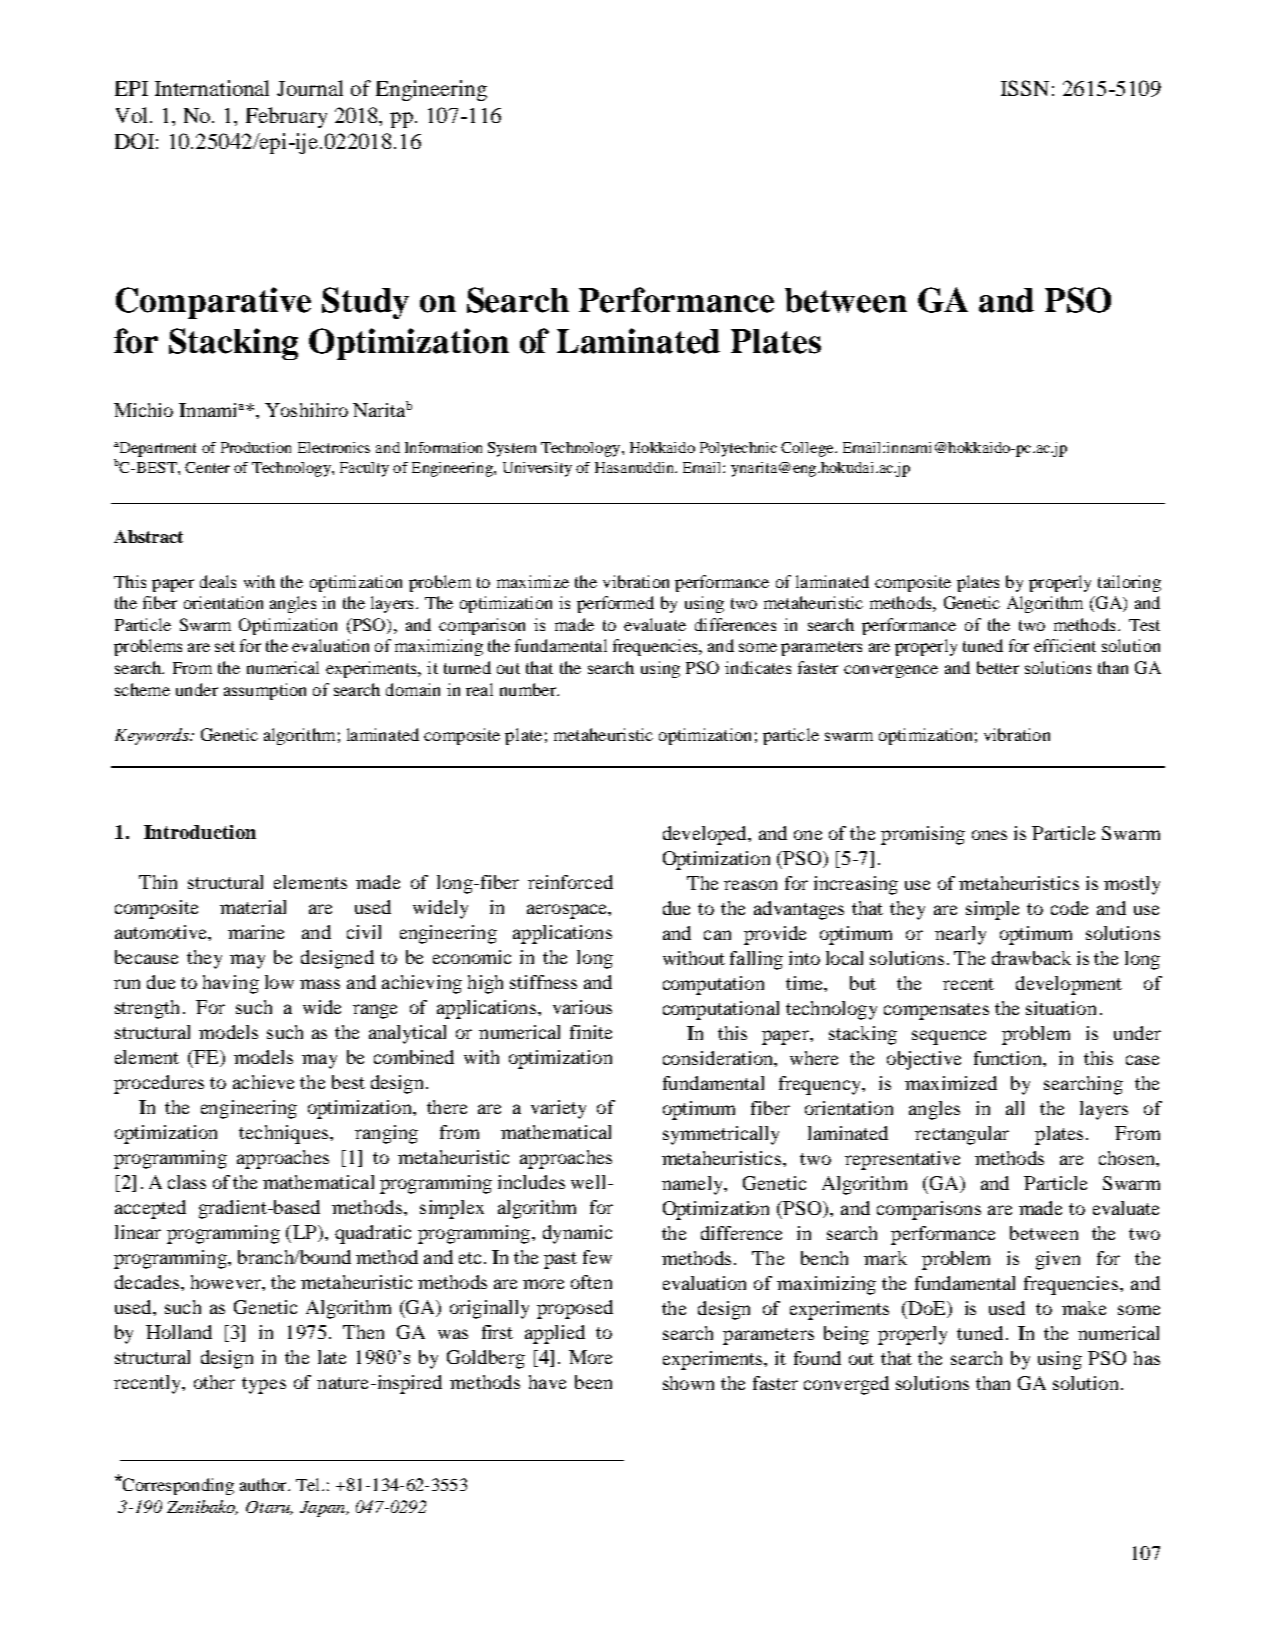 The height and width of the screenshot is (1650, 1275). I want to click on Journal, so click(310, 88).
